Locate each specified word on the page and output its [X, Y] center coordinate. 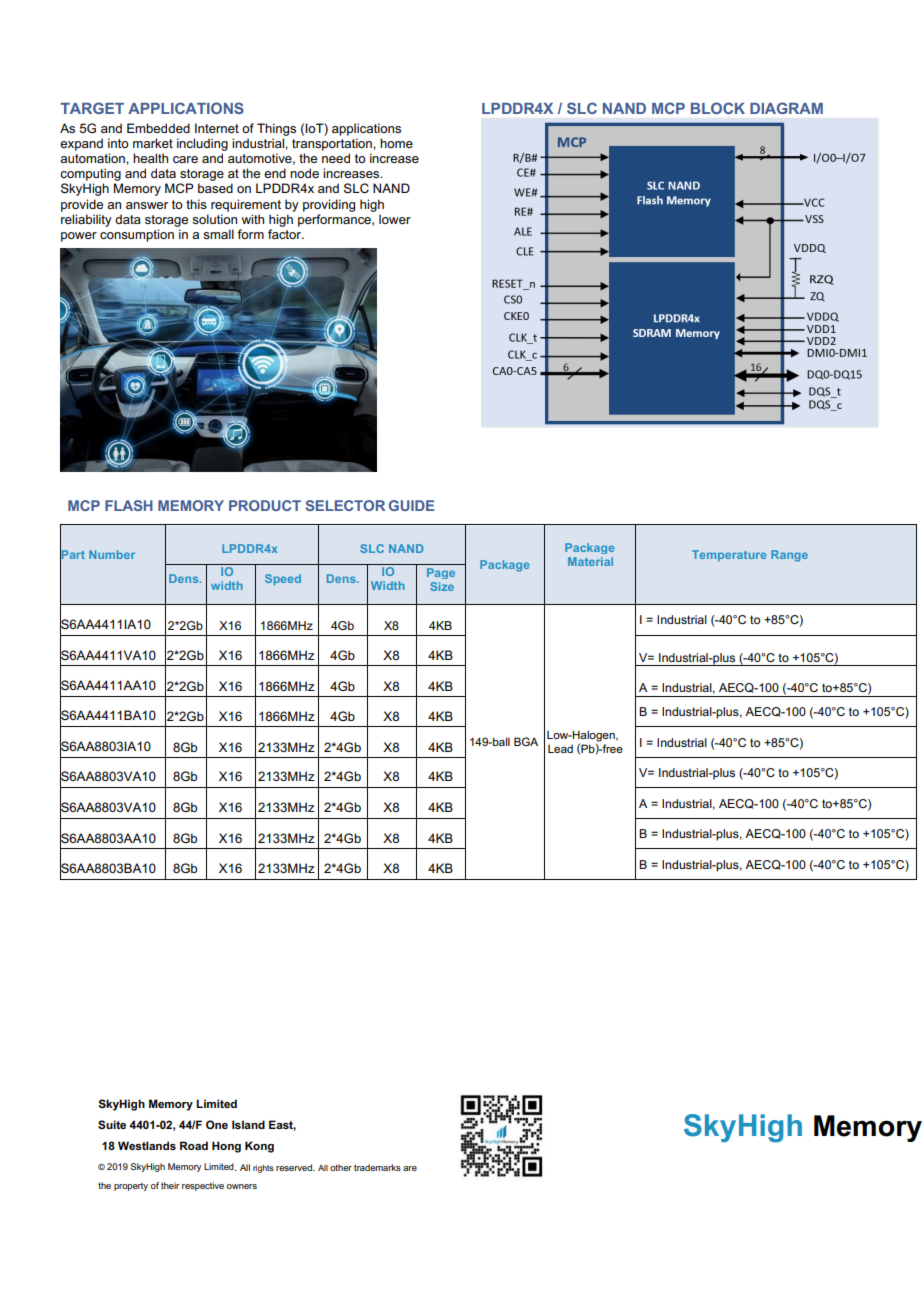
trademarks [377, 1167]
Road [194, 1145]
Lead [560, 749]
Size [442, 586]
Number [112, 554]
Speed [283, 579]
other [341, 1167]
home [396, 143]
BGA [526, 741]
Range [789, 556]
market [153, 143]
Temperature [729, 555]
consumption [137, 235]
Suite [112, 1124]
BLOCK [718, 108]
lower [395, 219]
